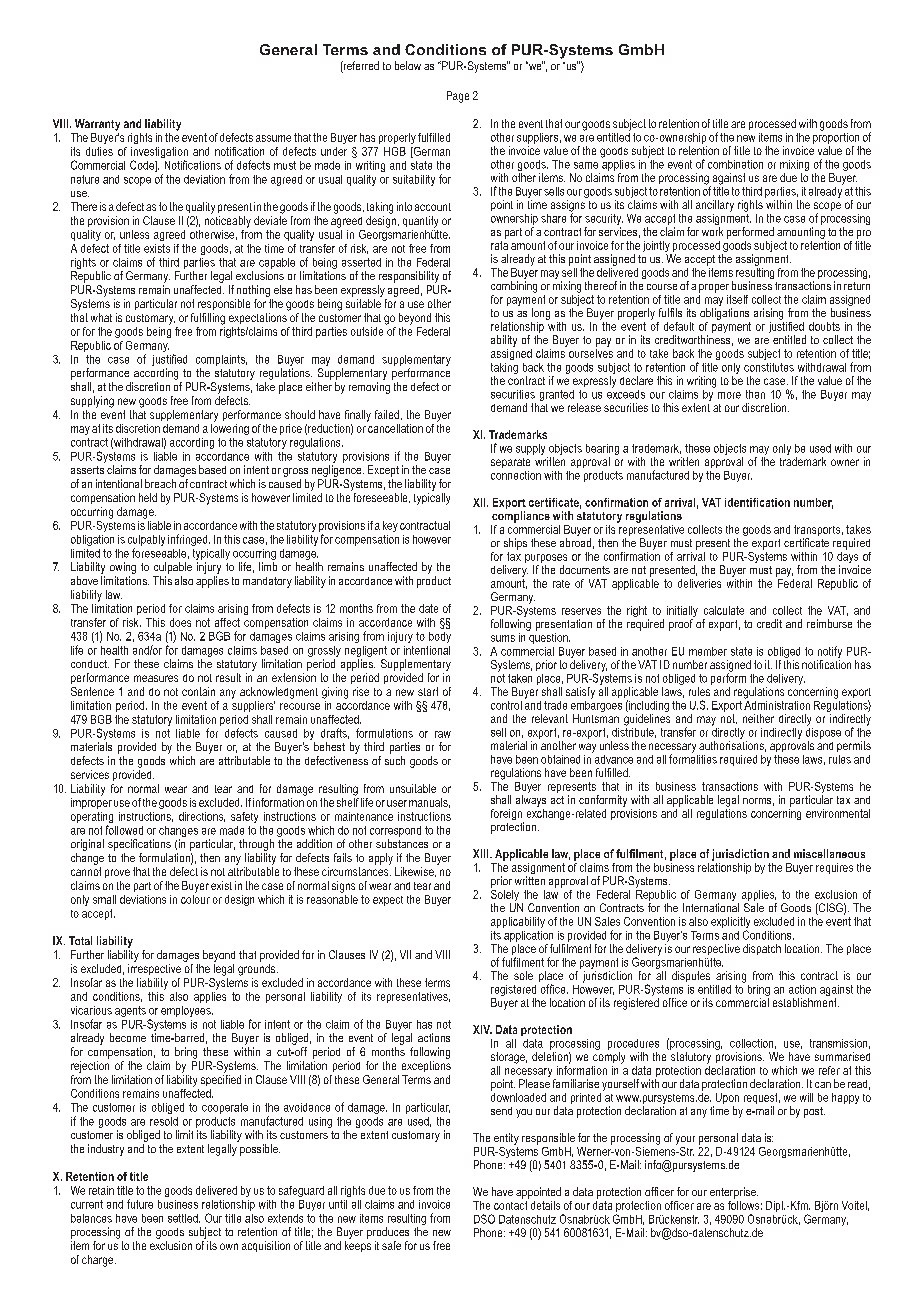  What do you see at coordinates (510, 1205) in the screenshot?
I see `contact` at bounding box center [510, 1205].
